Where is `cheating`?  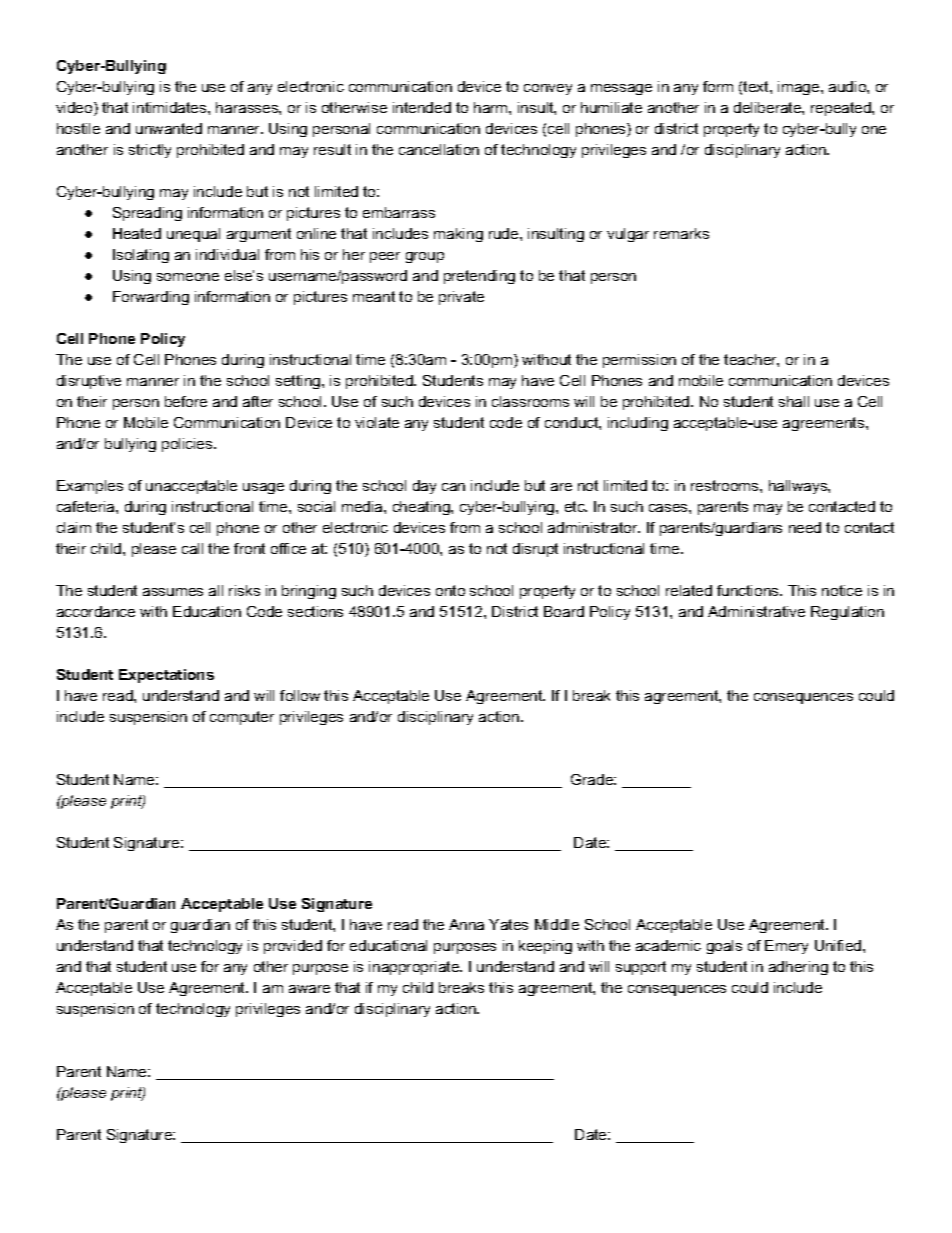
cheating is located at coordinates (422, 508).
